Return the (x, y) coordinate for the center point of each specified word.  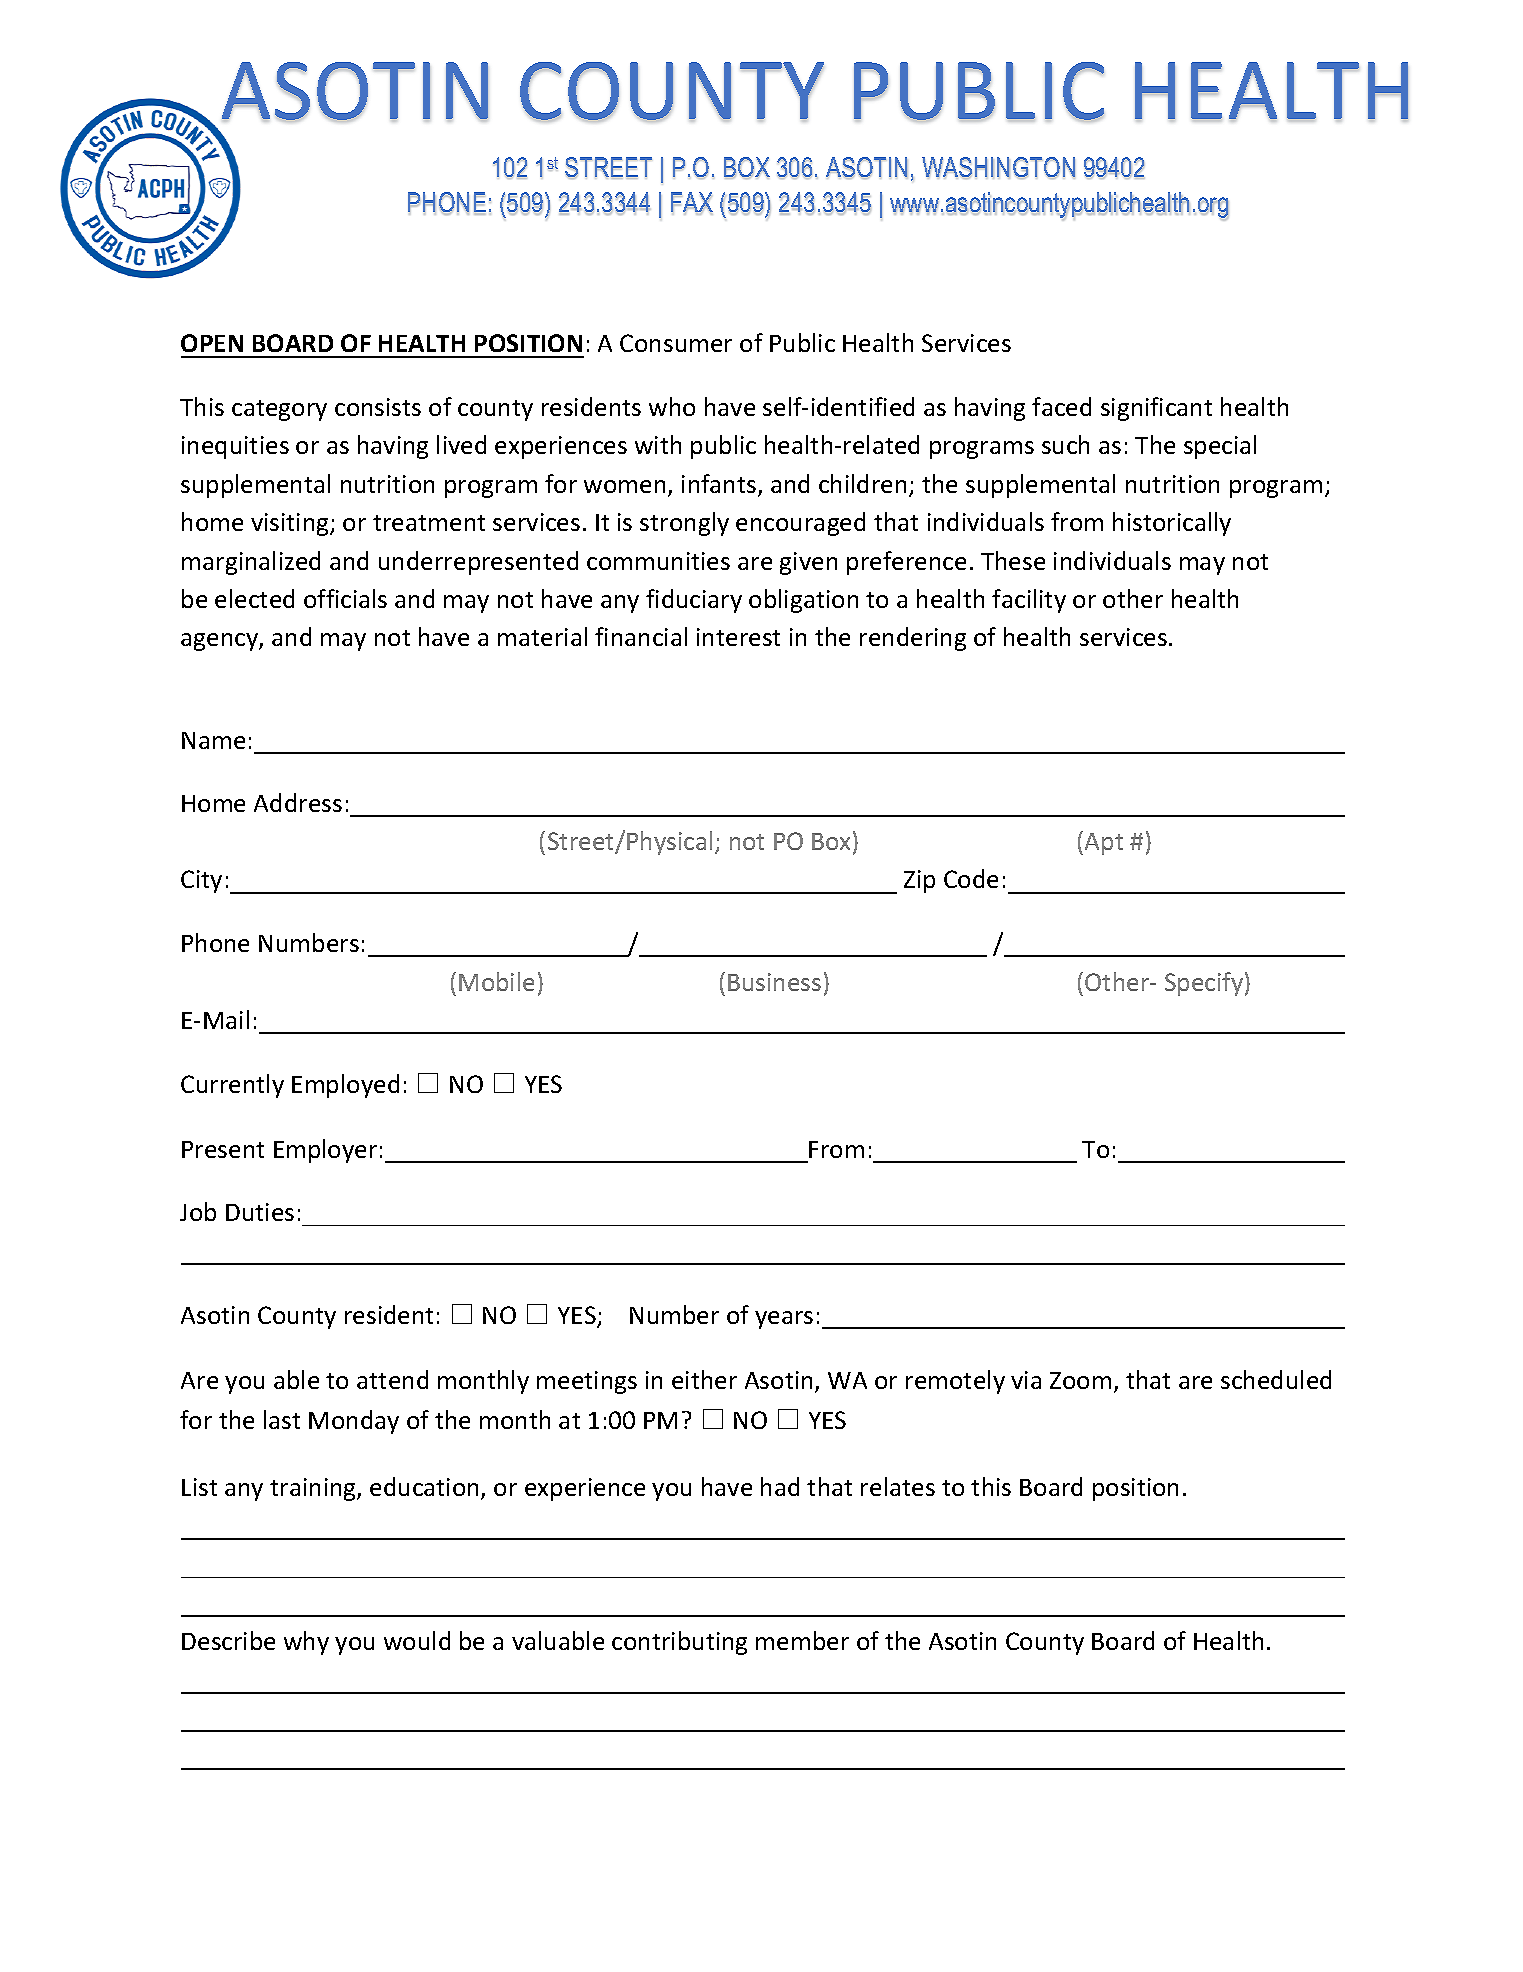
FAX (692, 203)
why (306, 1643)
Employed (345, 1086)
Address (298, 802)
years (784, 1320)
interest (738, 637)
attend (392, 1379)
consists (378, 407)
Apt (1104, 844)
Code (971, 878)
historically (1172, 524)
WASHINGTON (998, 168)
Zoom (1080, 1380)
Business (774, 982)
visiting (291, 524)
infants (720, 485)
